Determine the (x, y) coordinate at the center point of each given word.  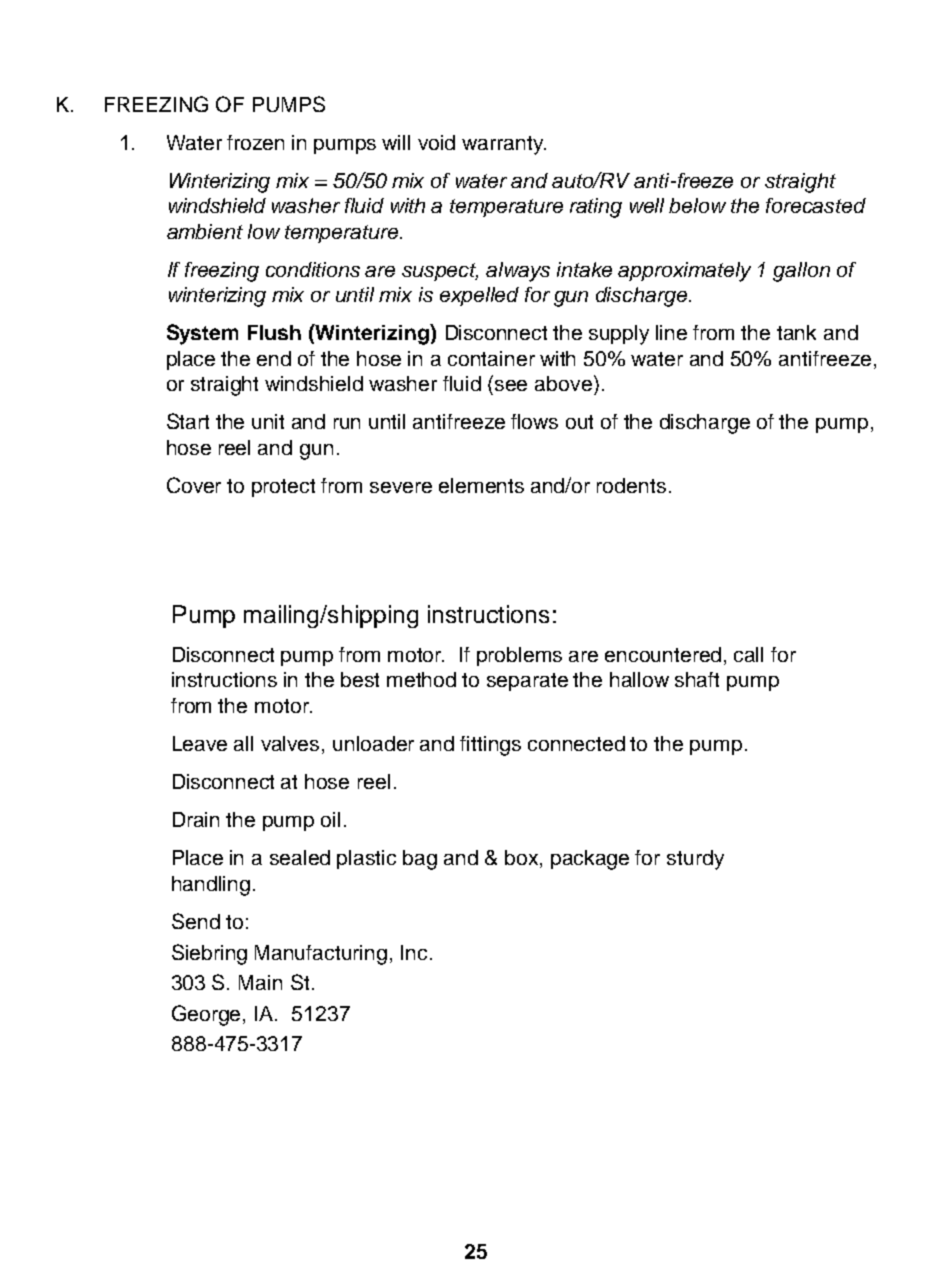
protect (283, 488)
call (748, 654)
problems (519, 656)
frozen (255, 142)
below (697, 205)
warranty (504, 145)
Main (260, 982)
